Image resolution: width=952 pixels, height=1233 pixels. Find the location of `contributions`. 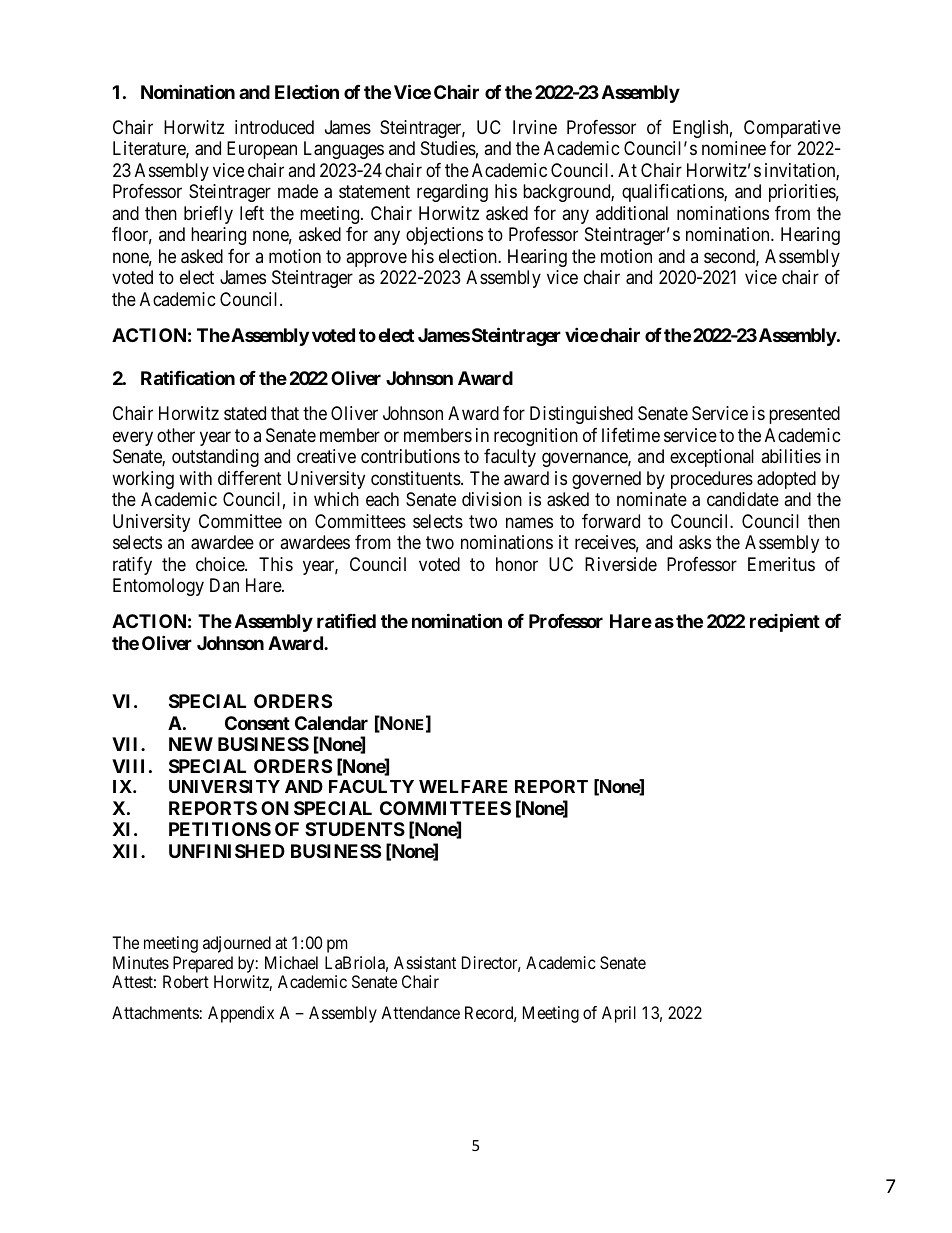

contributions is located at coordinates (410, 456).
